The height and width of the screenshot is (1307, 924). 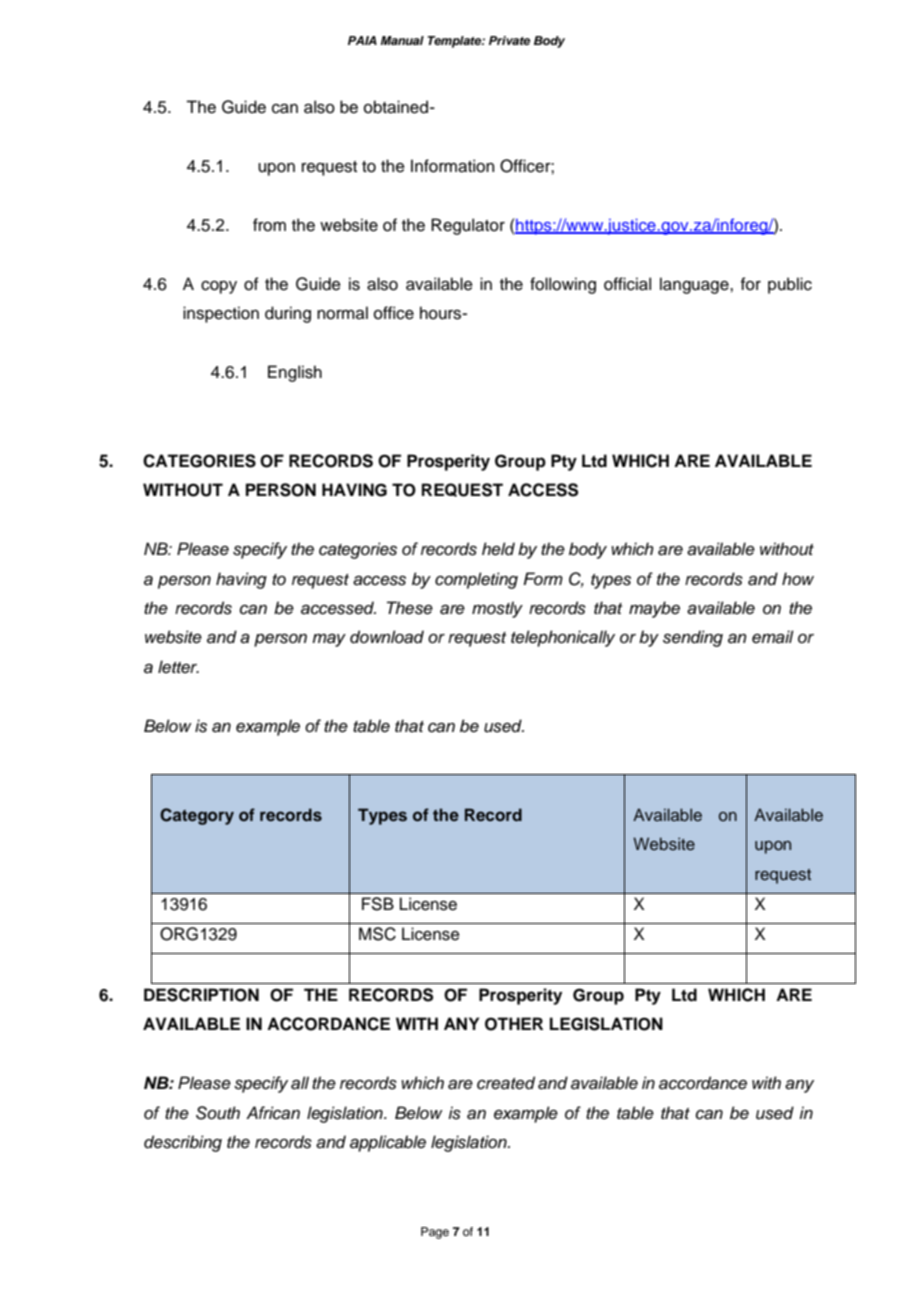 What do you see at coordinates (497, 609) in the screenshot?
I see `mostly` at bounding box center [497, 609].
